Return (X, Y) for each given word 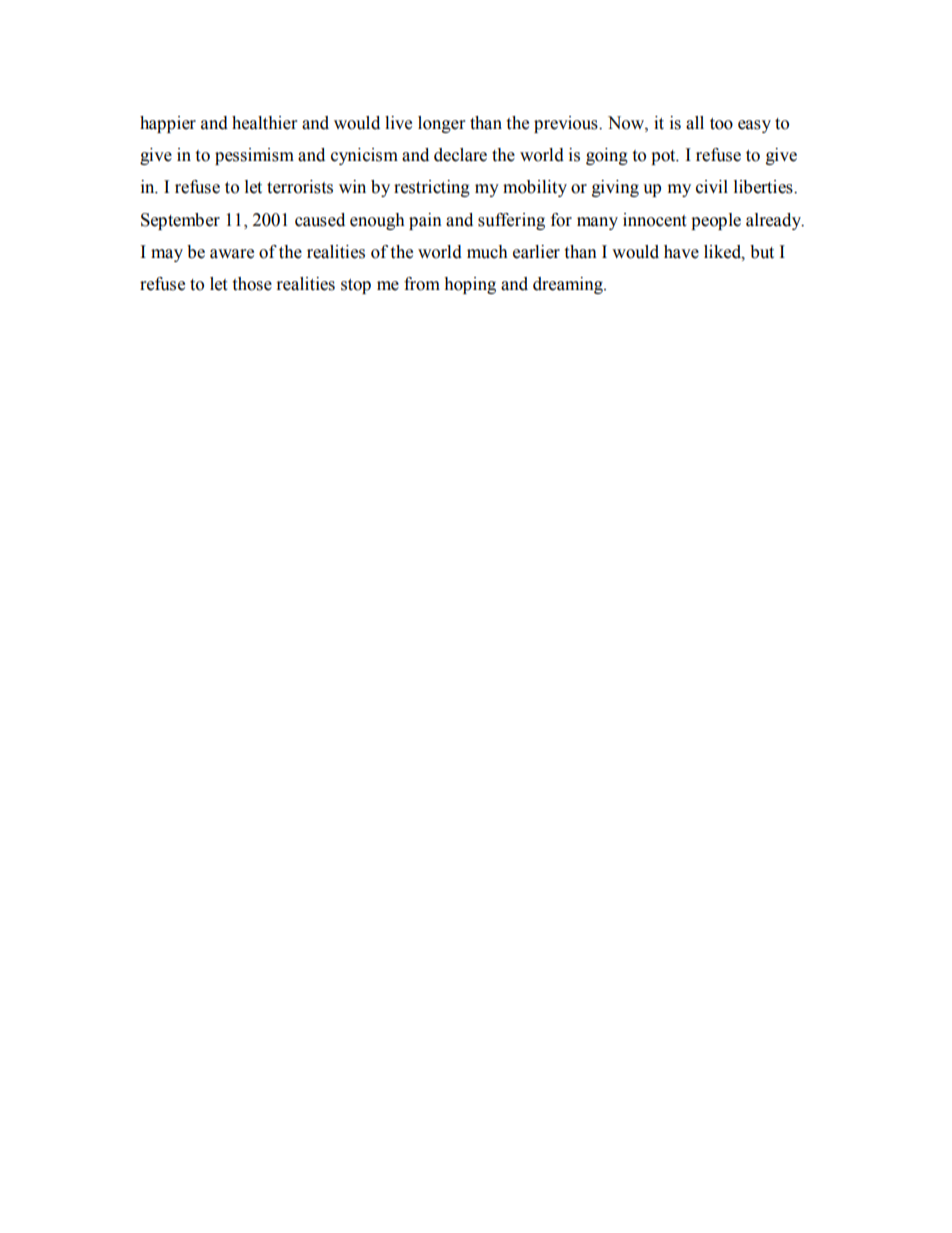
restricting (432, 188)
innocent (654, 220)
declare (460, 155)
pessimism (254, 156)
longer (441, 124)
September (180, 221)
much (487, 252)
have (681, 252)
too (721, 124)
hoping (470, 285)
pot (664, 157)
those (252, 284)
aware (232, 254)
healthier (264, 123)
